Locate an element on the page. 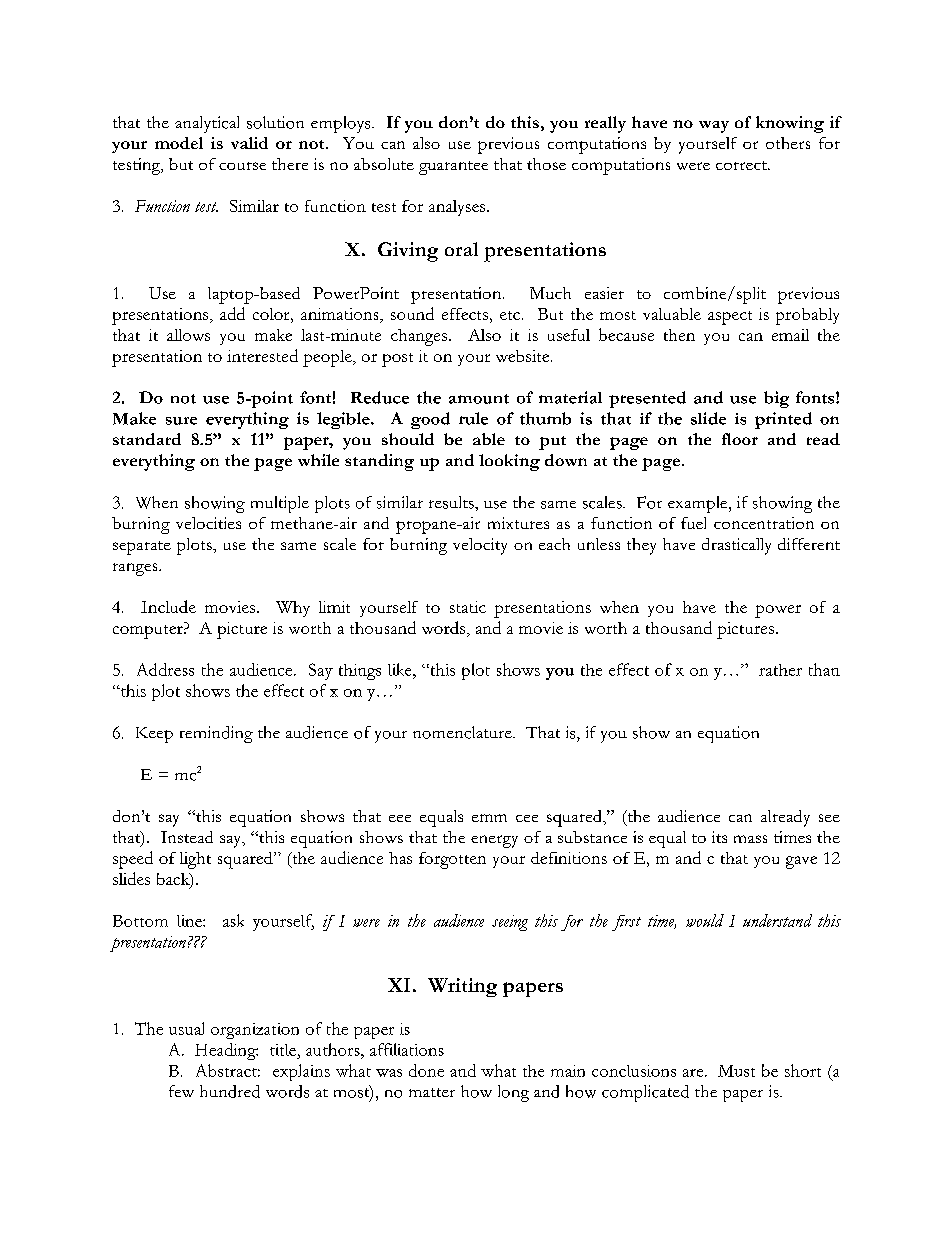 The image size is (952, 1233). hundred is located at coordinates (230, 1091).
